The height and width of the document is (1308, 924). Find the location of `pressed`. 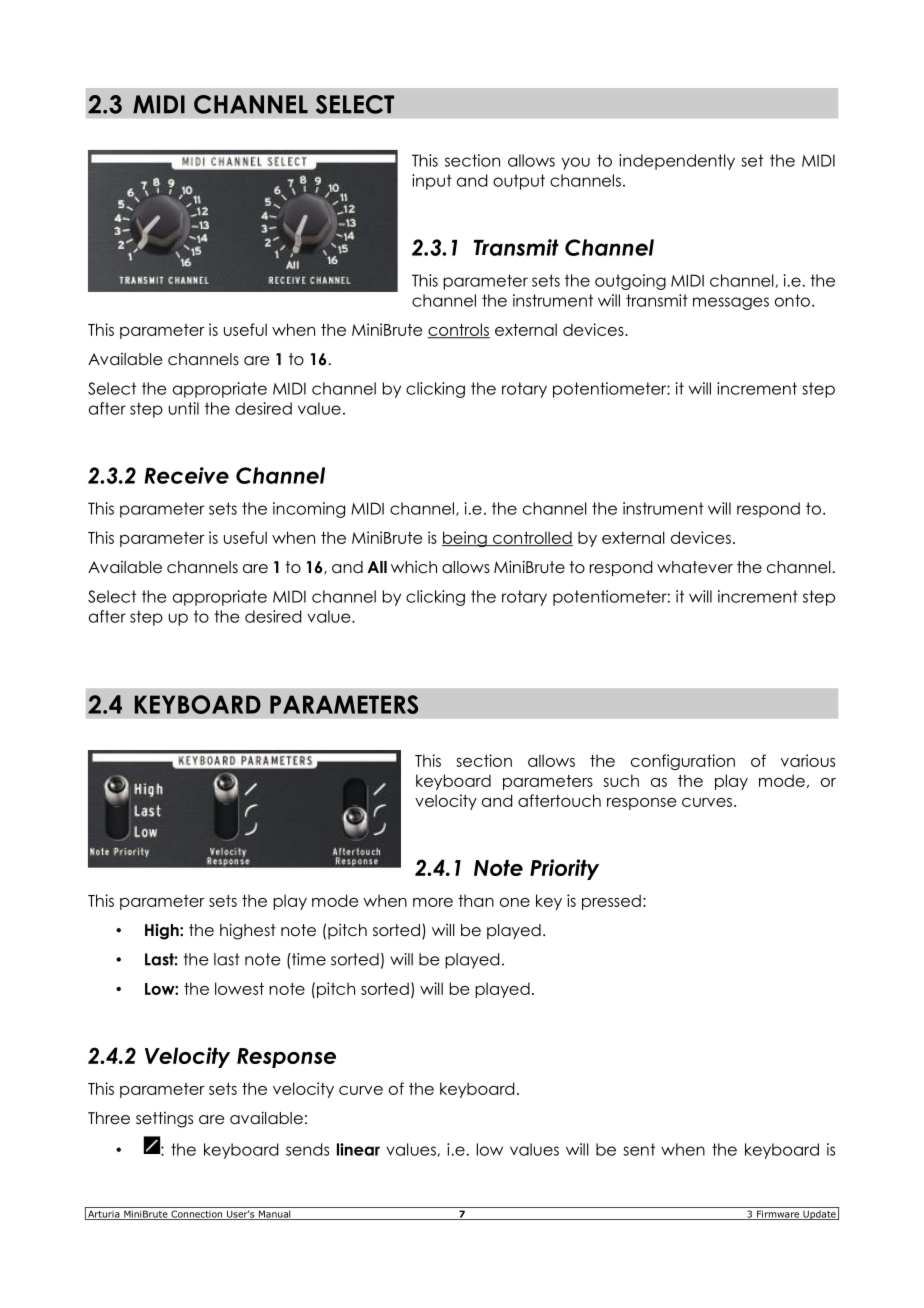

pressed is located at coordinates (611, 902).
